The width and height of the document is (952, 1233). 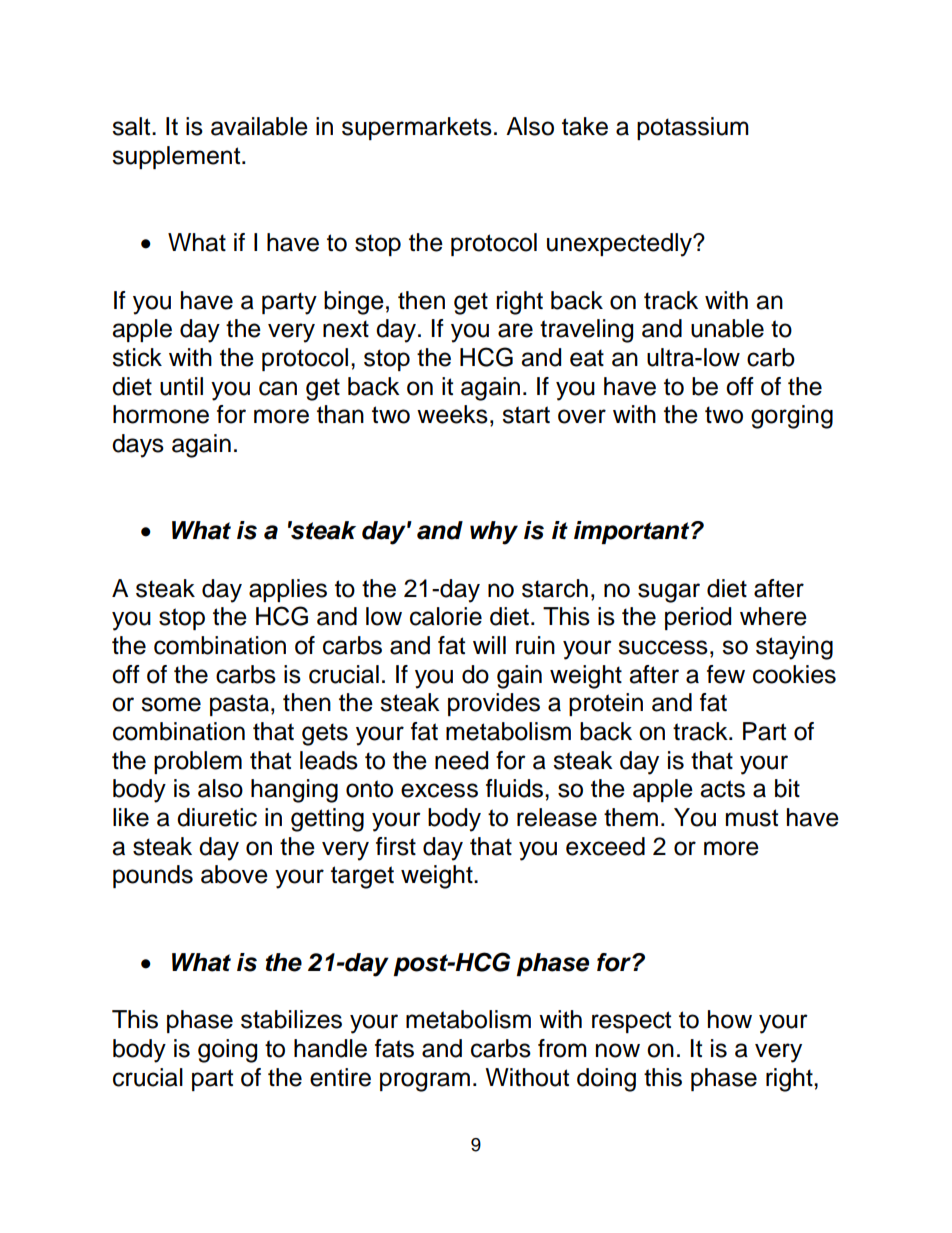 What do you see at coordinates (633, 532) in the document?
I see `important` at bounding box center [633, 532].
